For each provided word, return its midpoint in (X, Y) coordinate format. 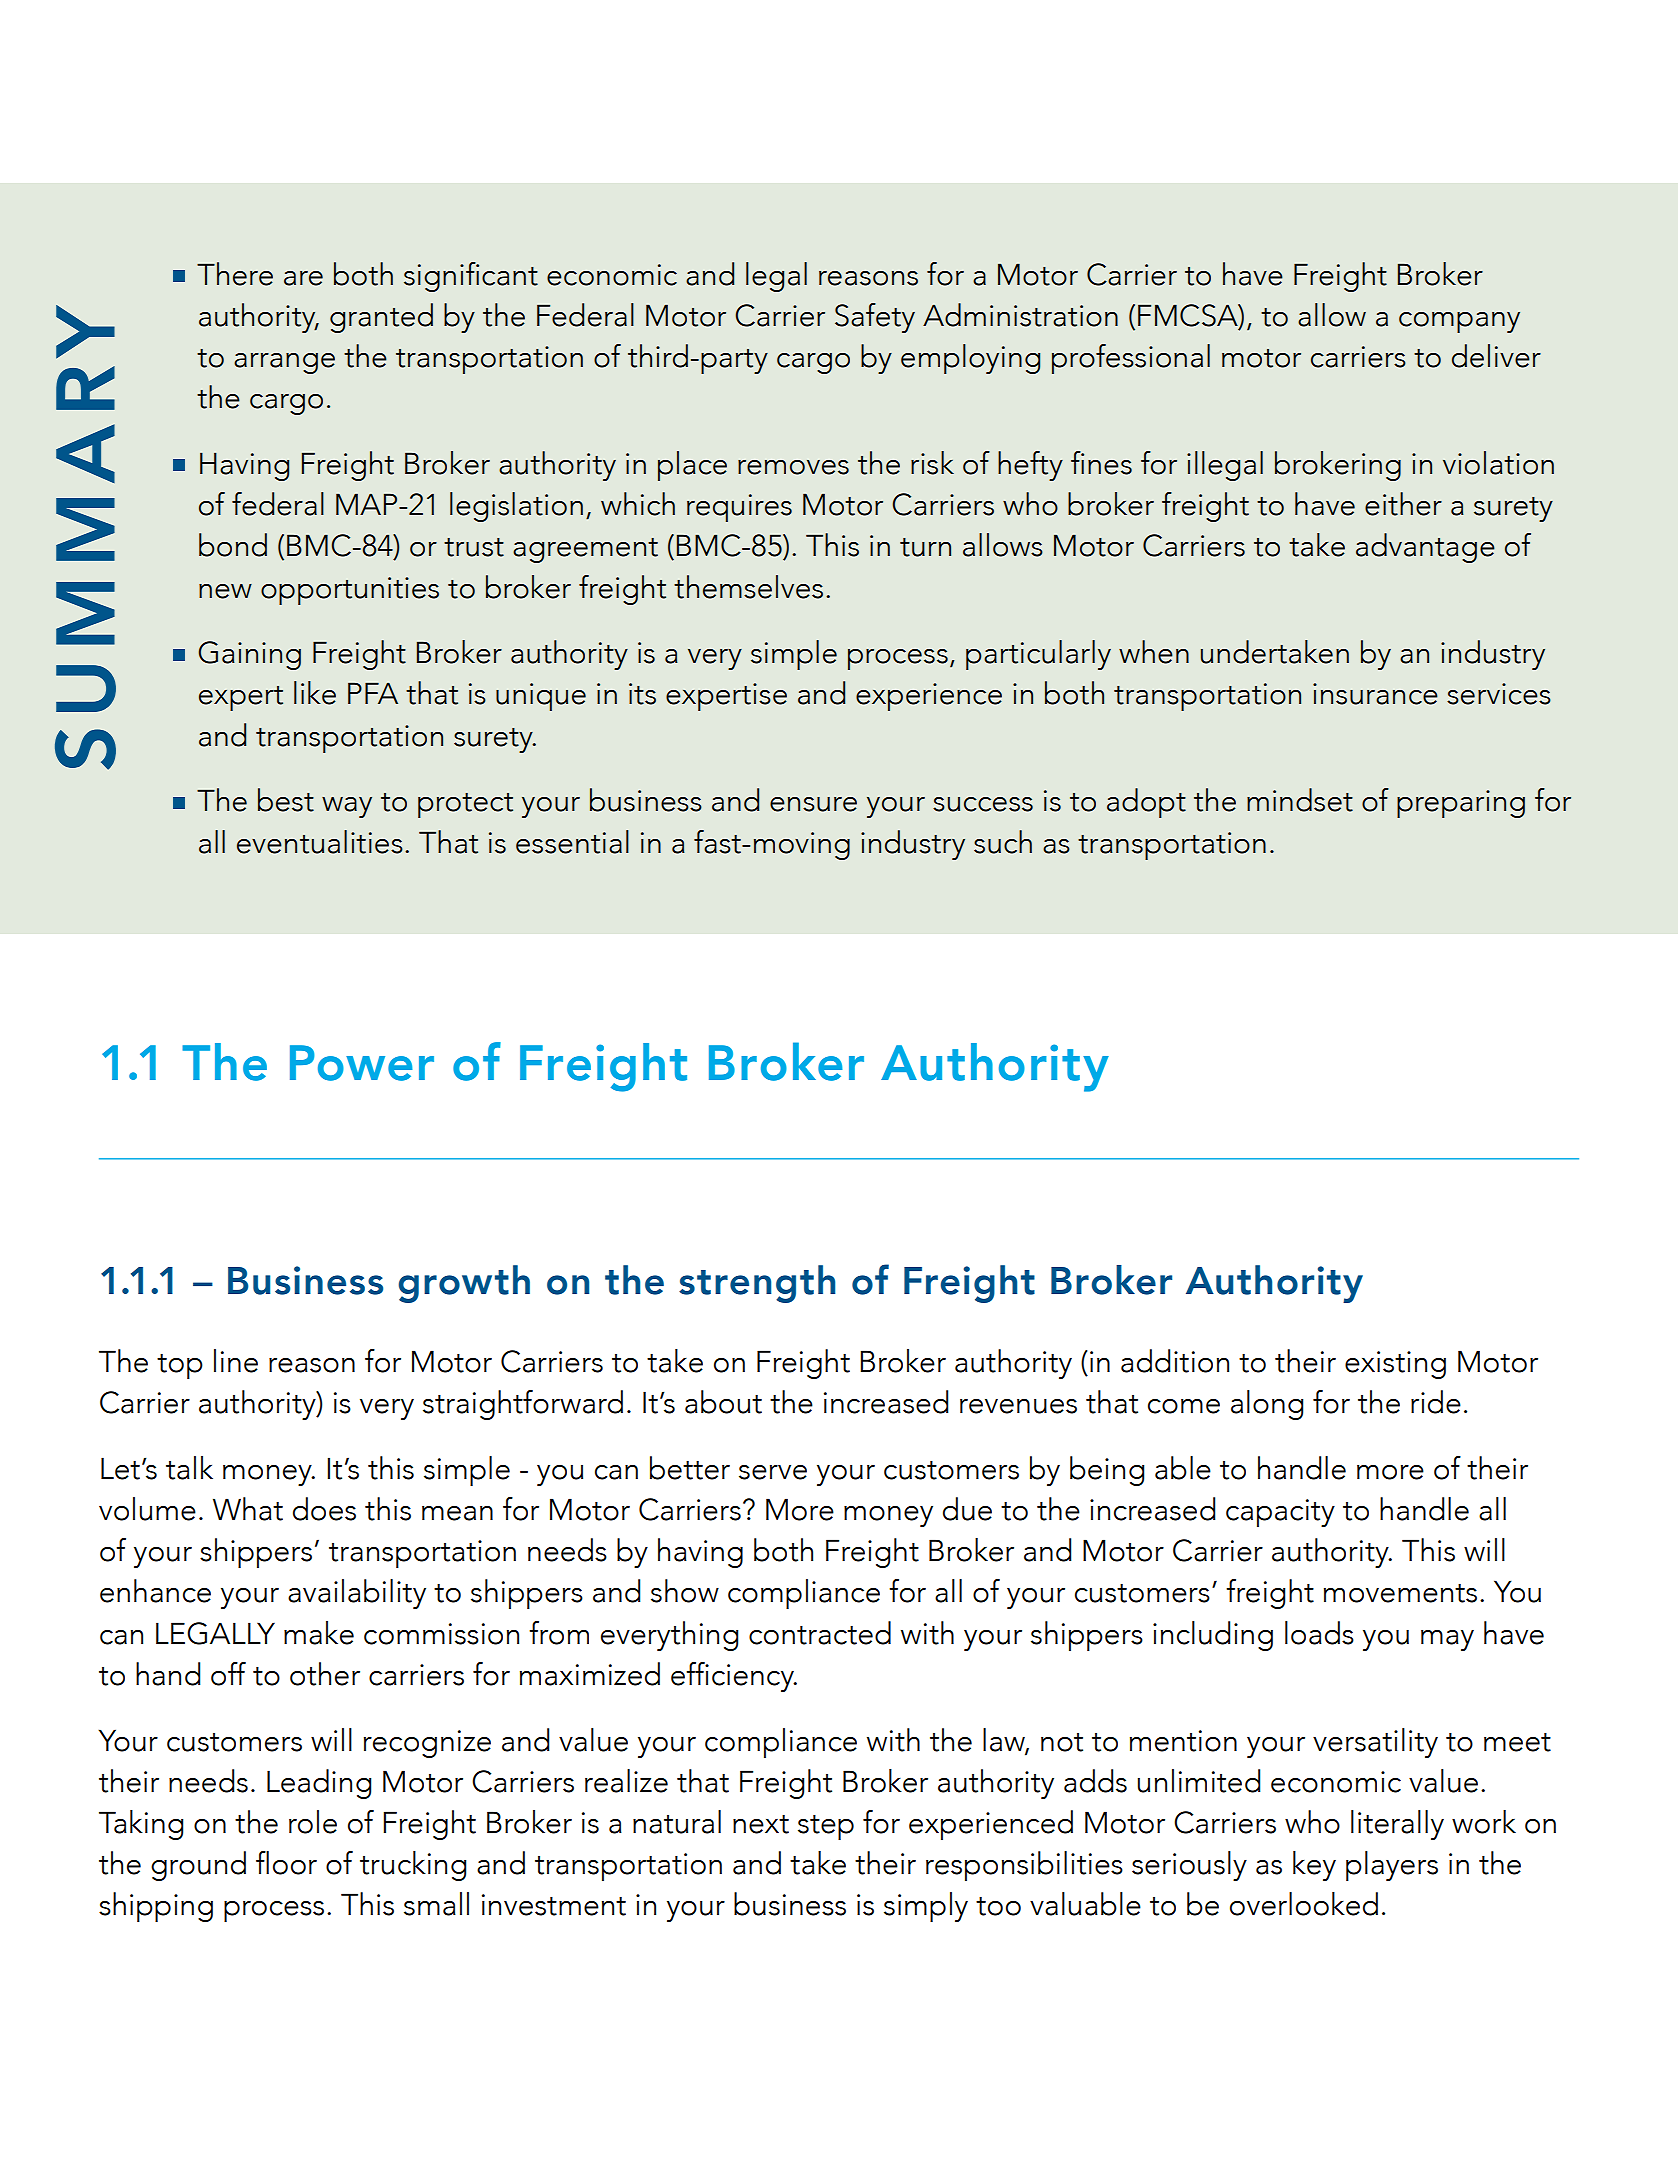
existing (1395, 1365)
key (1314, 1866)
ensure (813, 804)
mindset (1300, 800)
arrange (284, 363)
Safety (875, 318)
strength (757, 1284)
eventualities (320, 842)
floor (286, 1863)
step (826, 1827)
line (236, 1361)
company (1459, 322)
